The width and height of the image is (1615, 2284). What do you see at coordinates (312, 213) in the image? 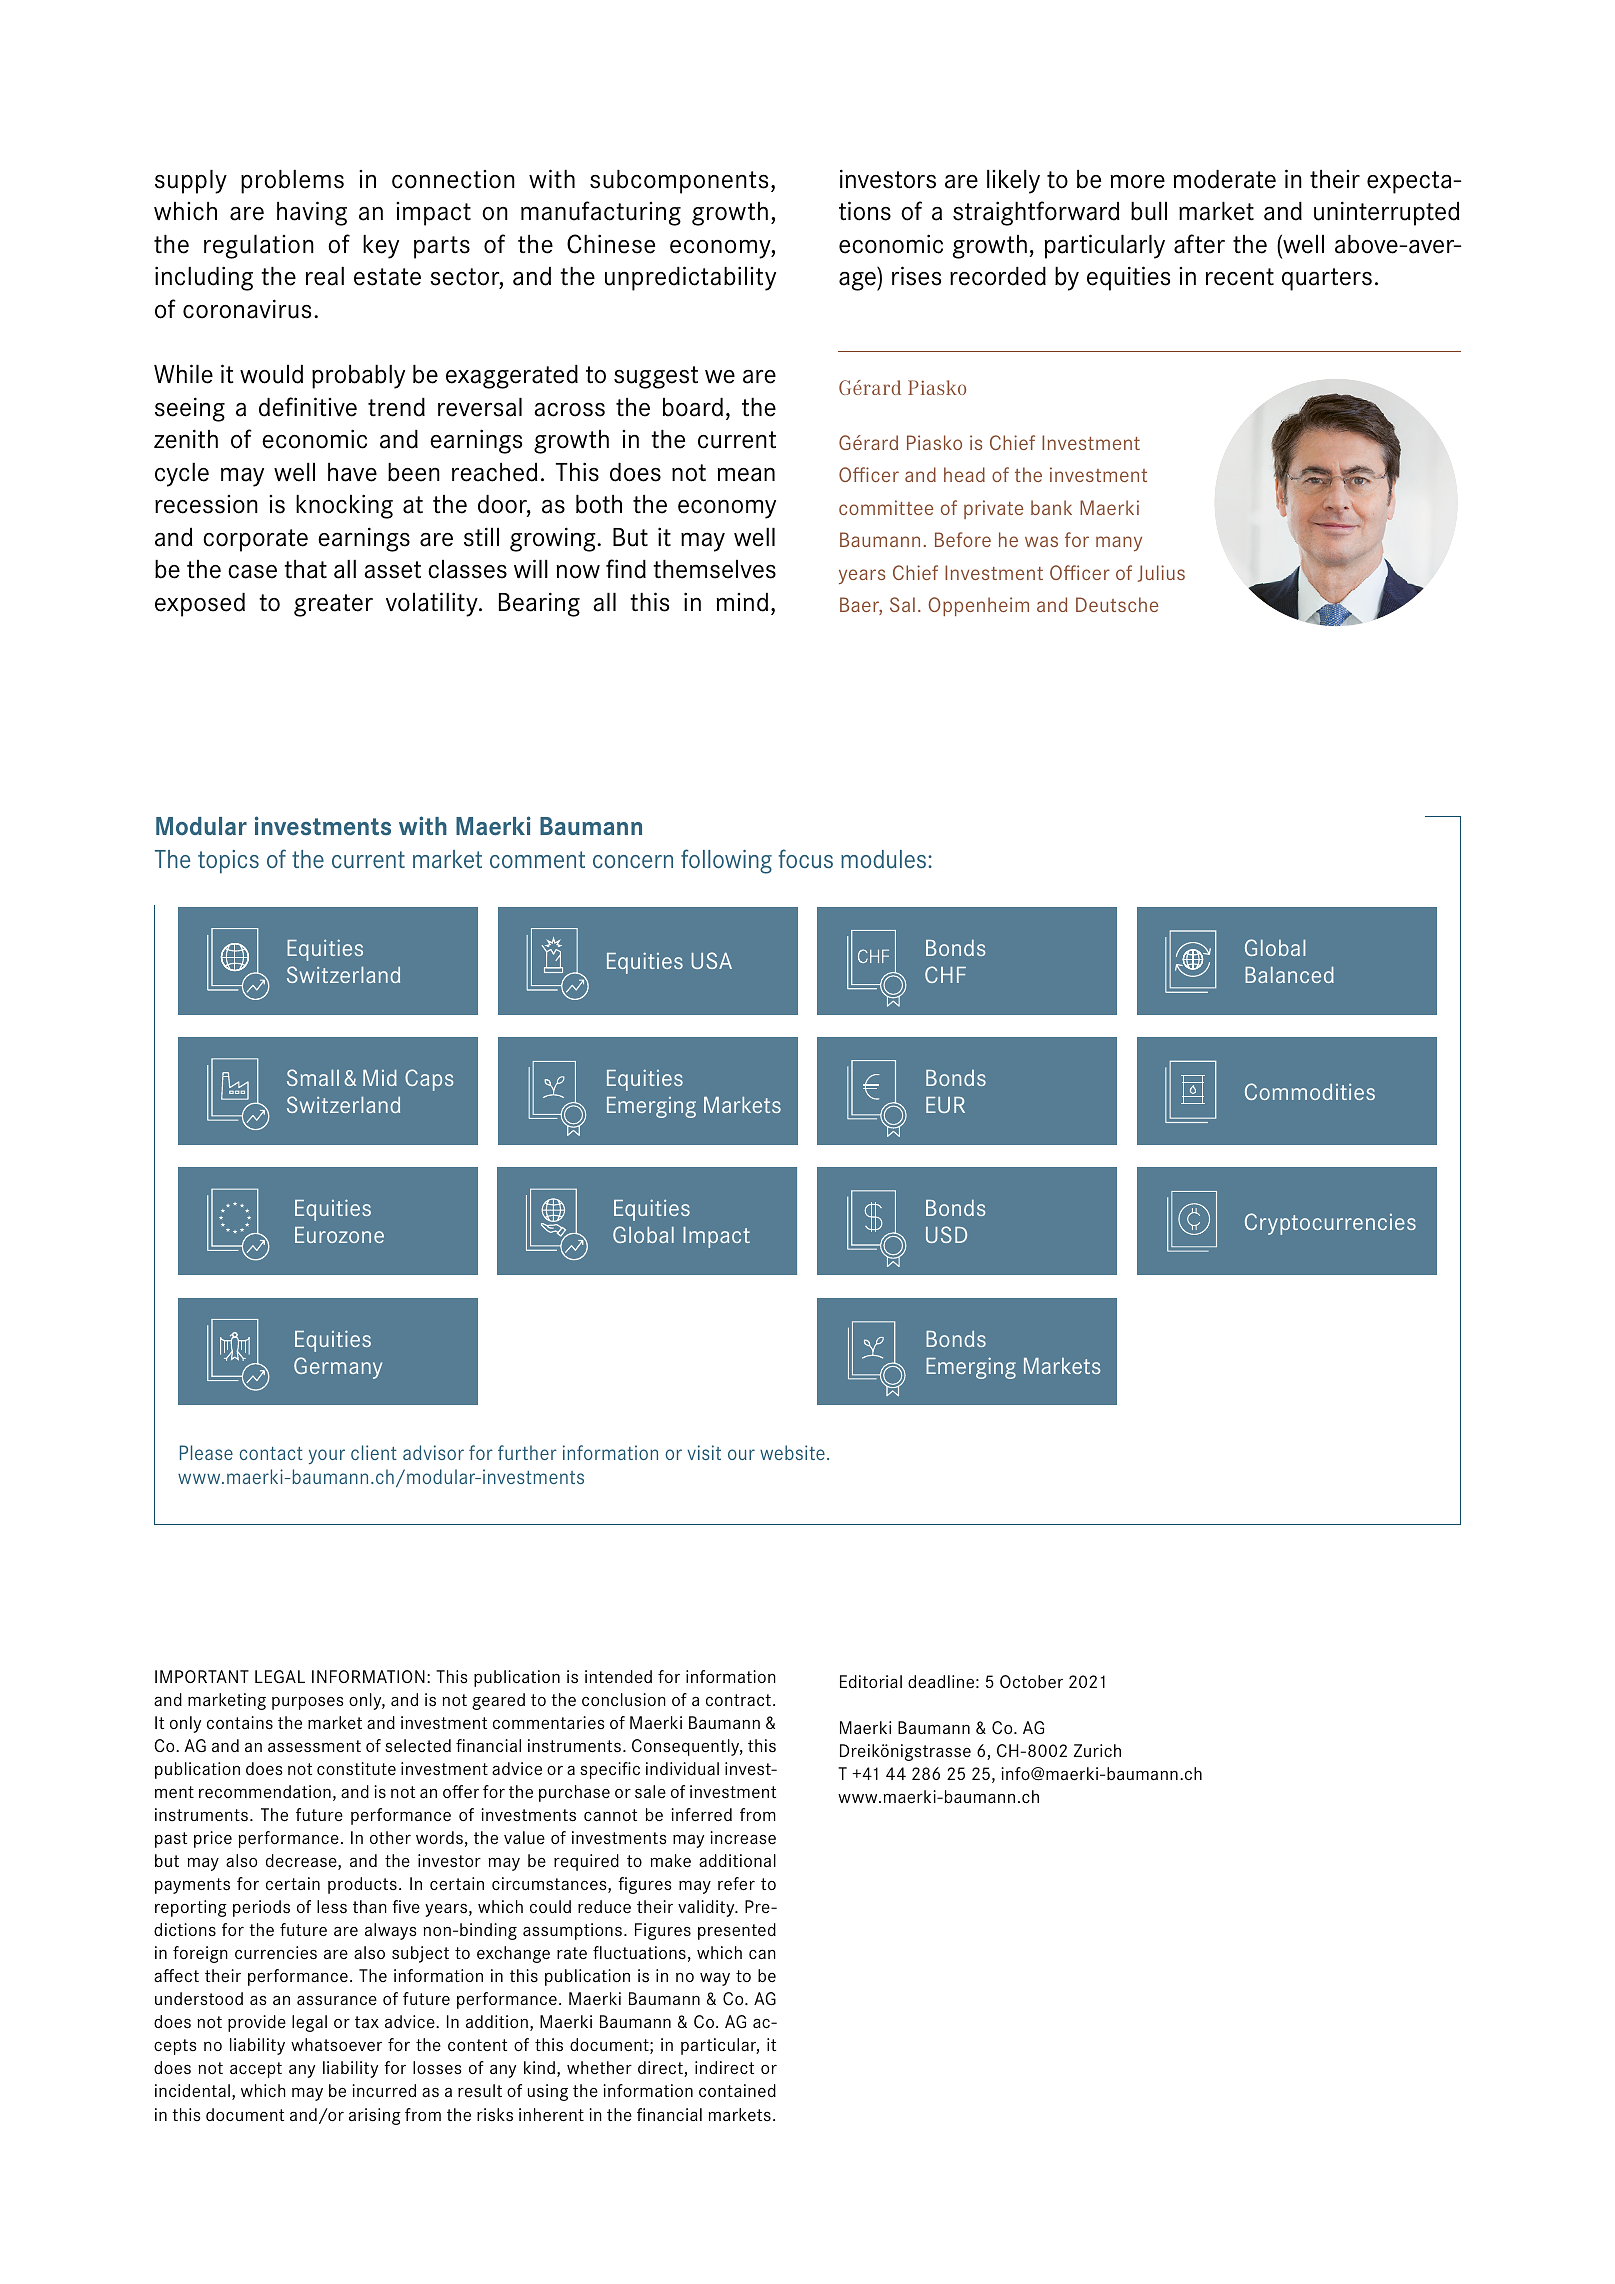
I see `having` at bounding box center [312, 213].
